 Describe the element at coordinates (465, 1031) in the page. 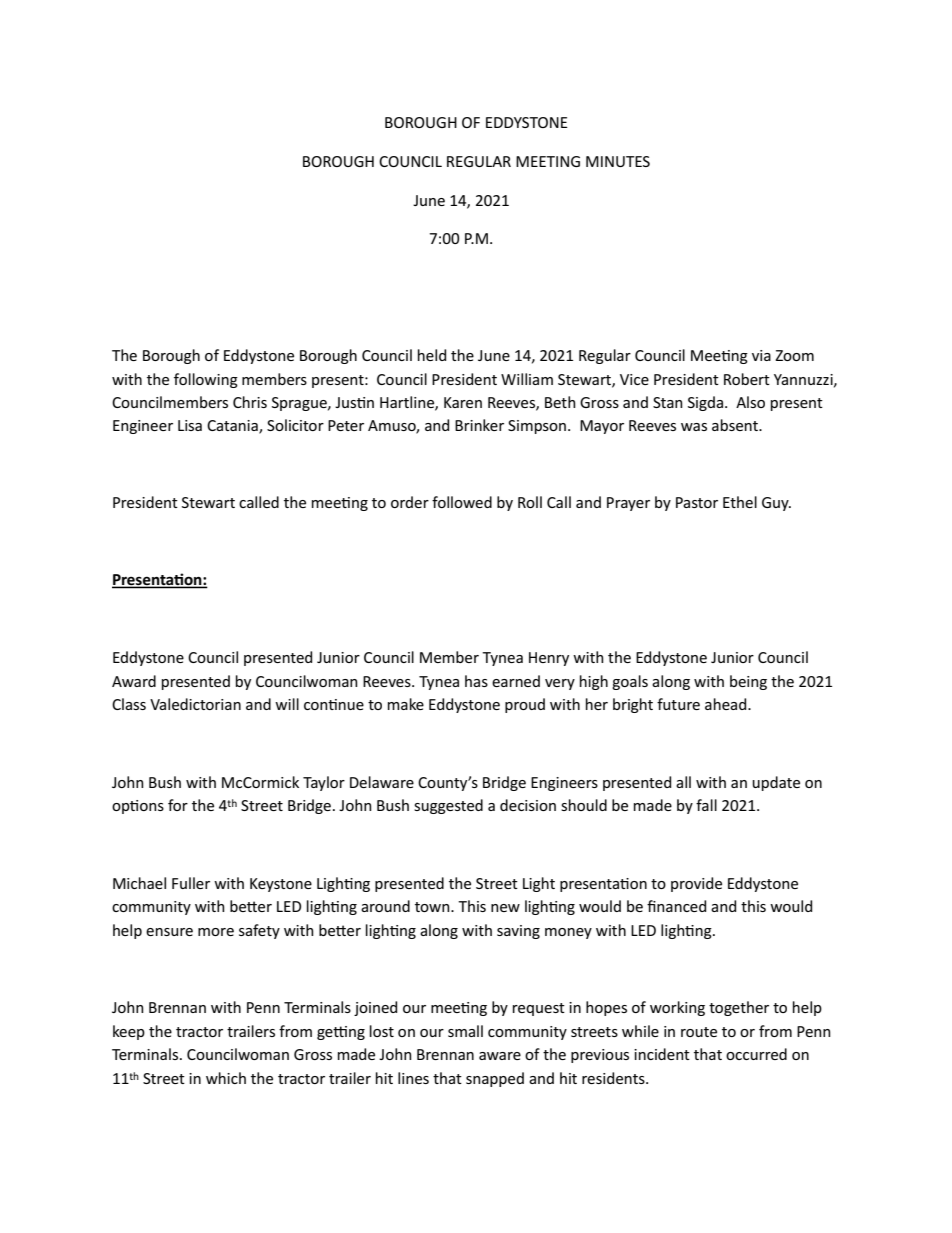

I see `small` at that location.
